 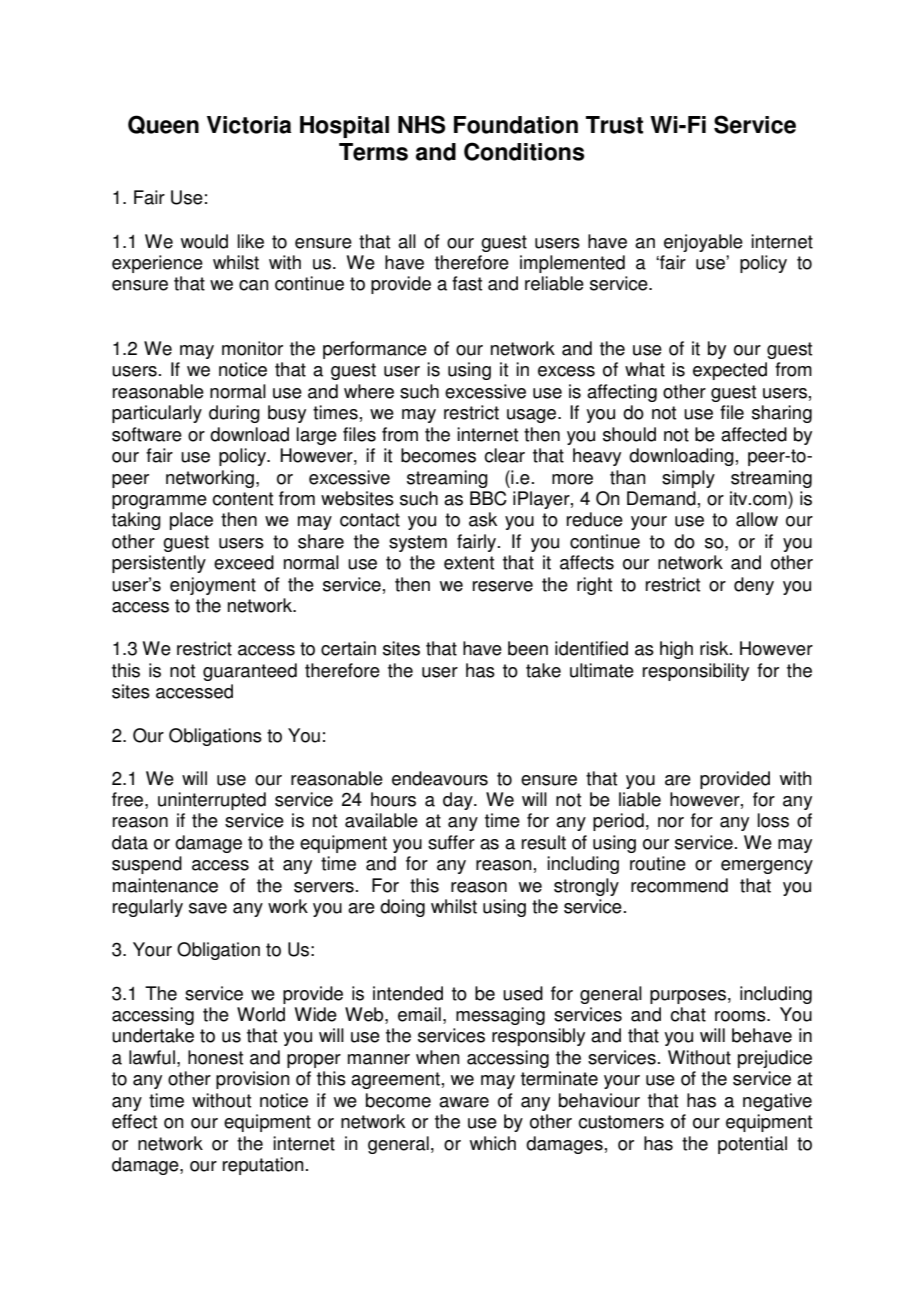 I want to click on reputation, so click(x=263, y=1166).
